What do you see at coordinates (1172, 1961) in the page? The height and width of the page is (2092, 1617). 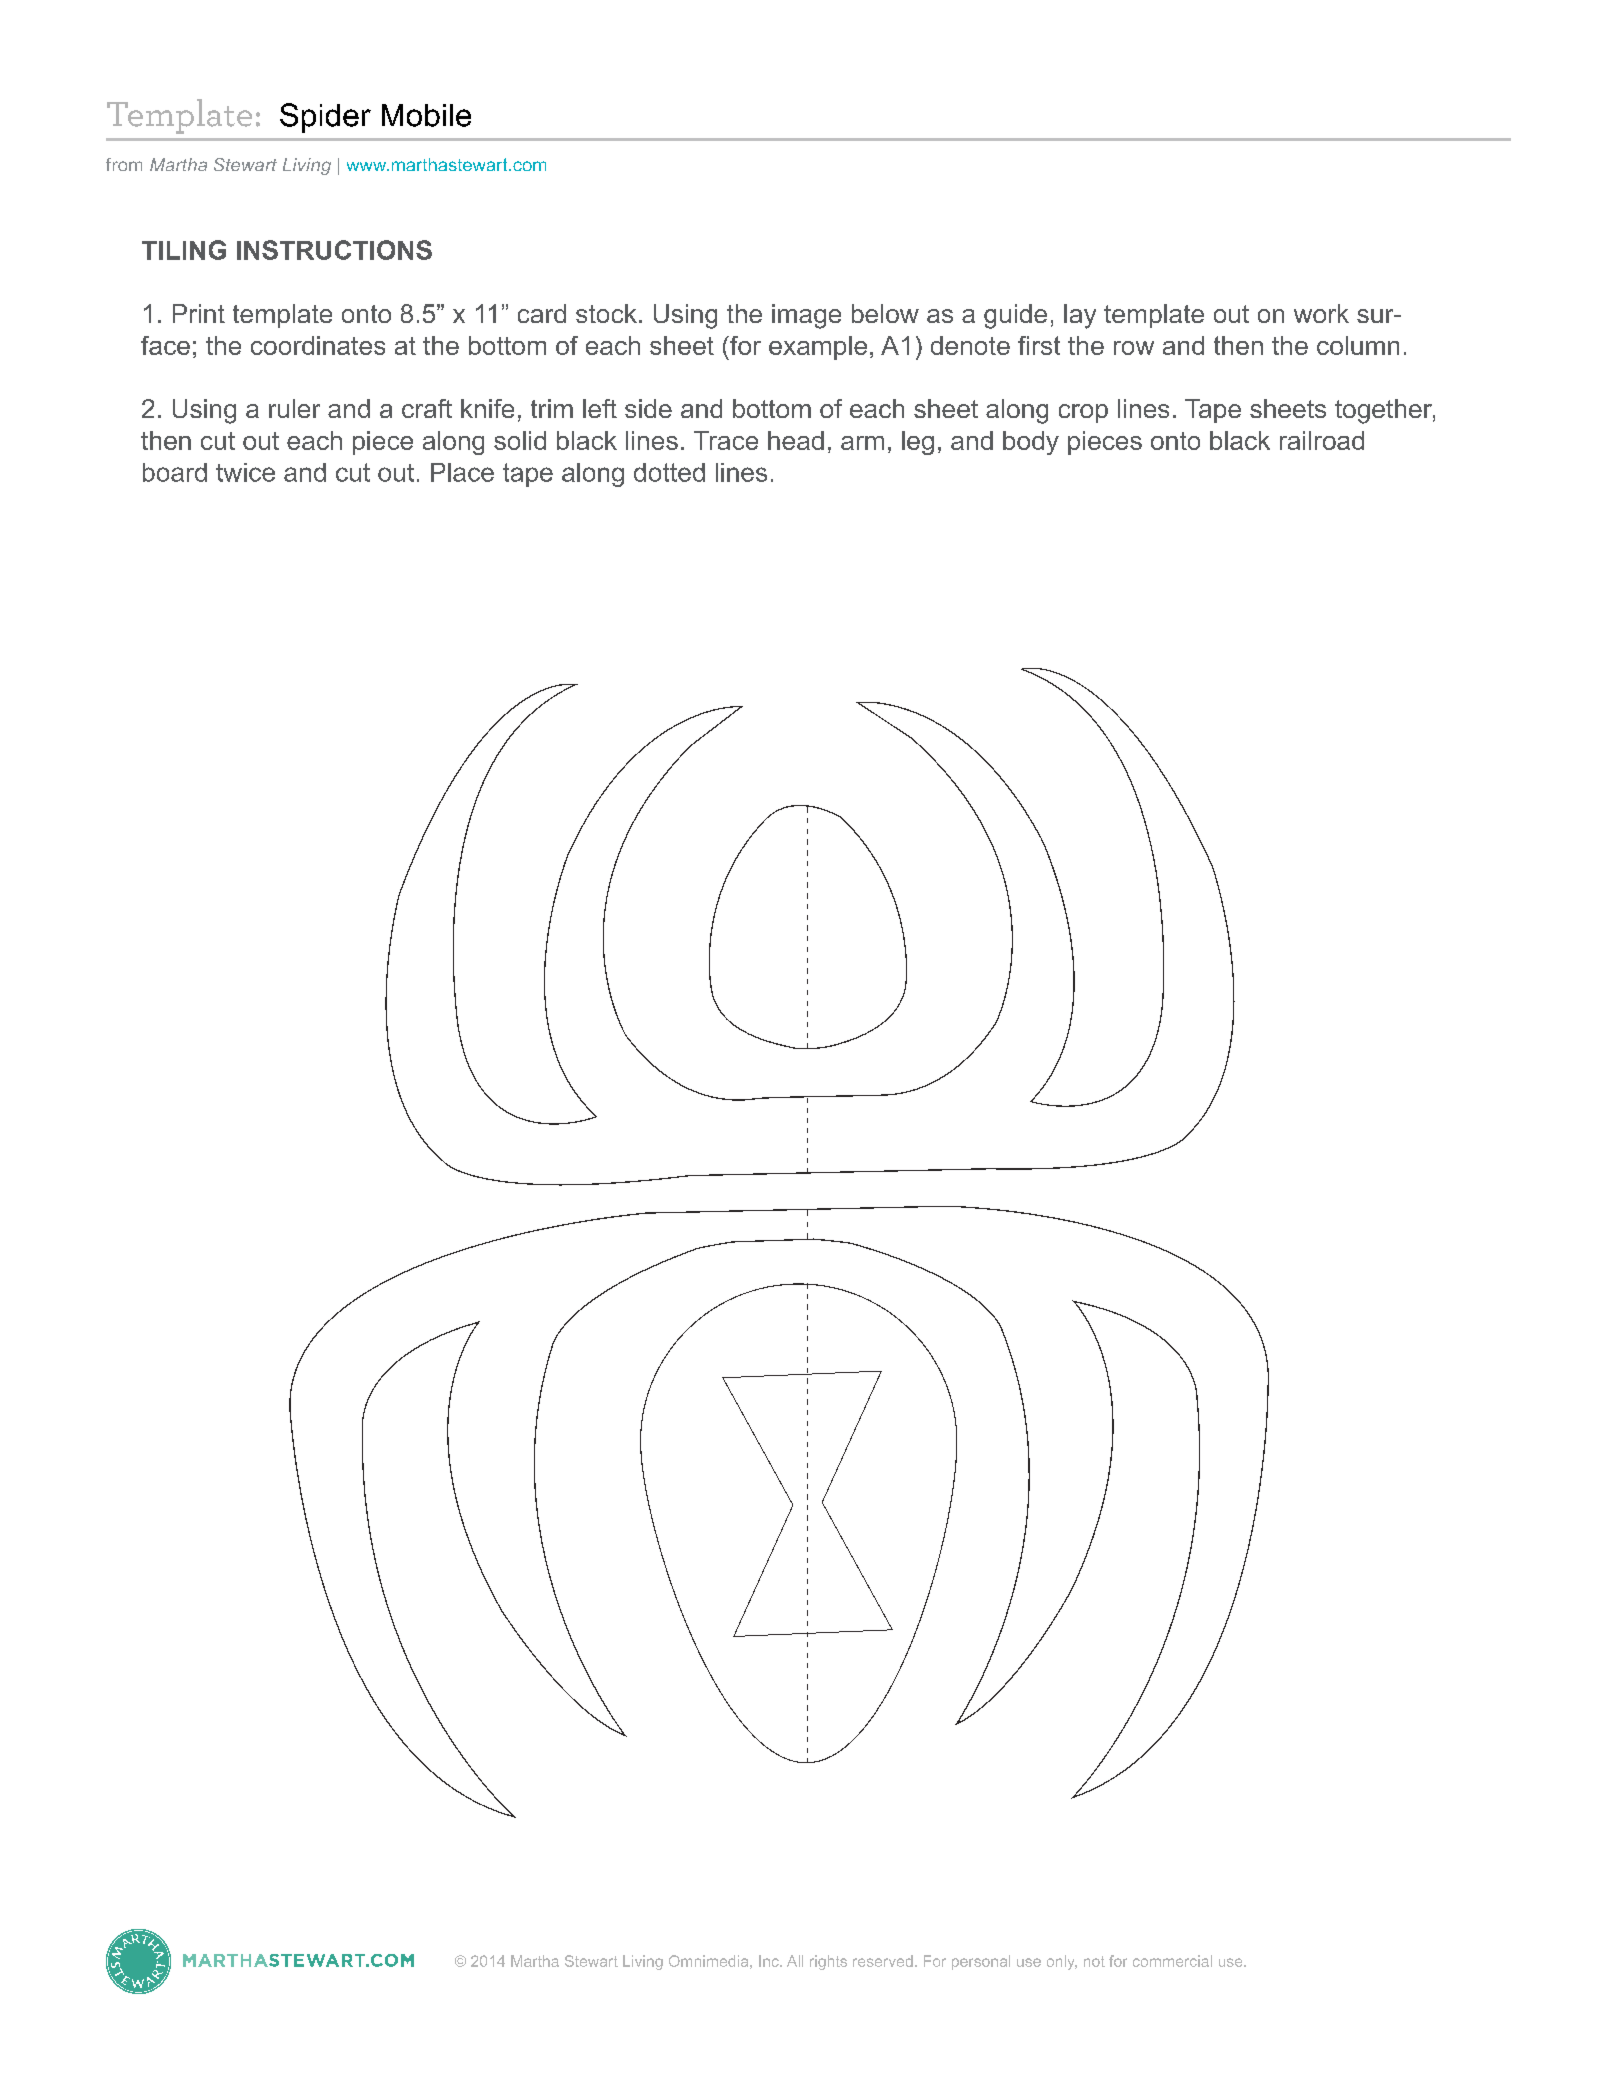 I see `commercial` at bounding box center [1172, 1961].
